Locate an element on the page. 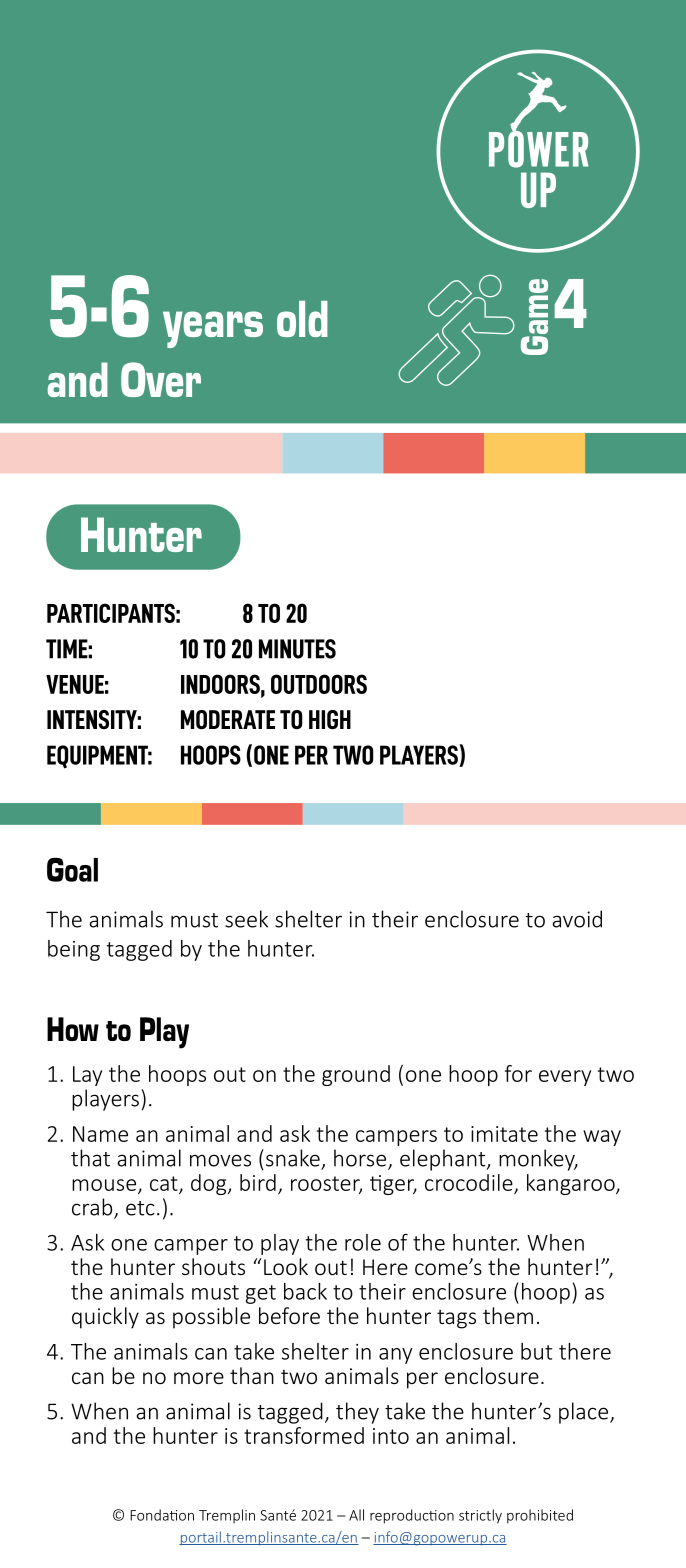 Image resolution: width=686 pixels, height=1568 pixels. old is located at coordinates (302, 319).
